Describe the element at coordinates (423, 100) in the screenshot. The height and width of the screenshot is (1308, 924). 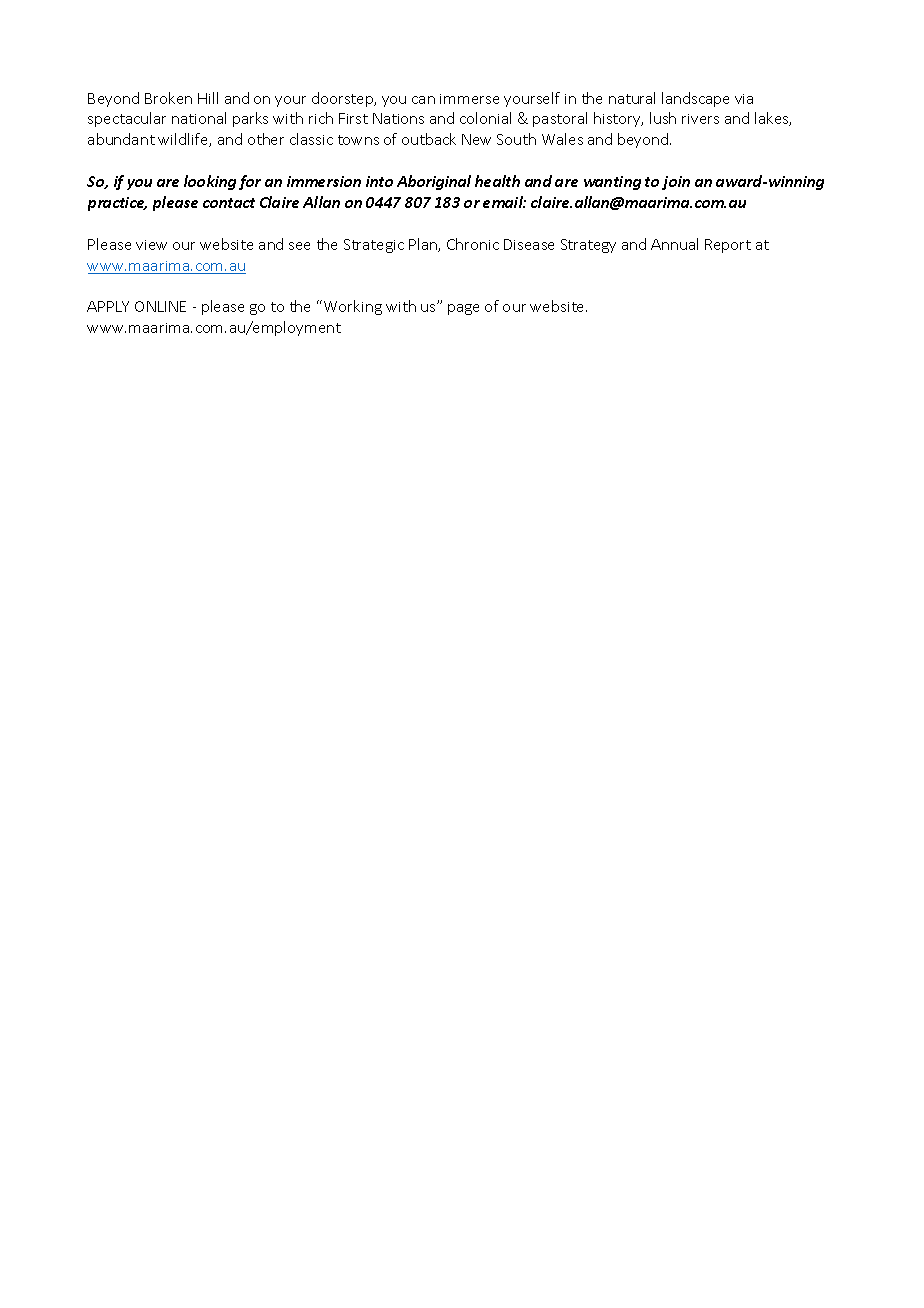
I see `can` at that location.
